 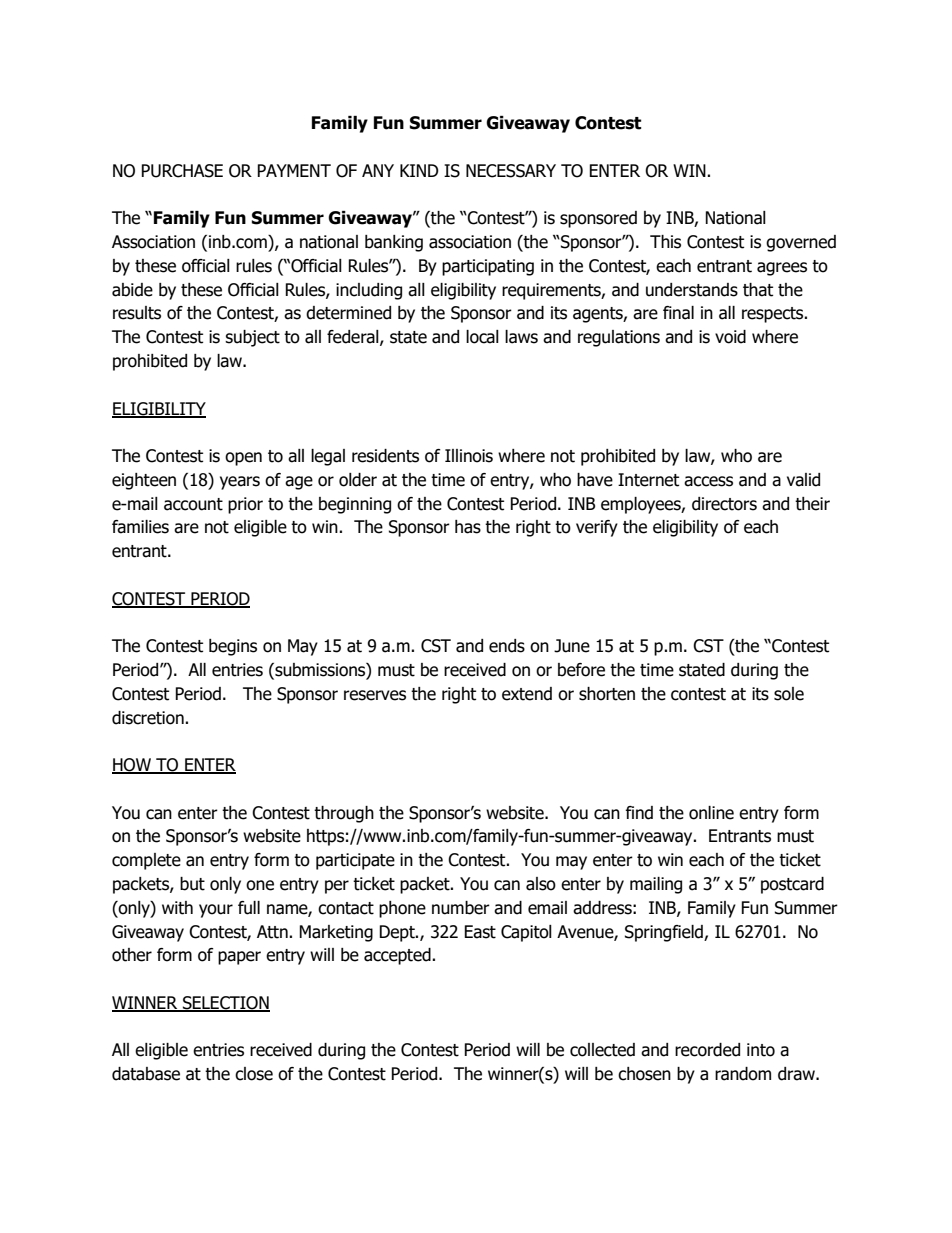 I want to click on PURCHASE, so click(x=182, y=171).
